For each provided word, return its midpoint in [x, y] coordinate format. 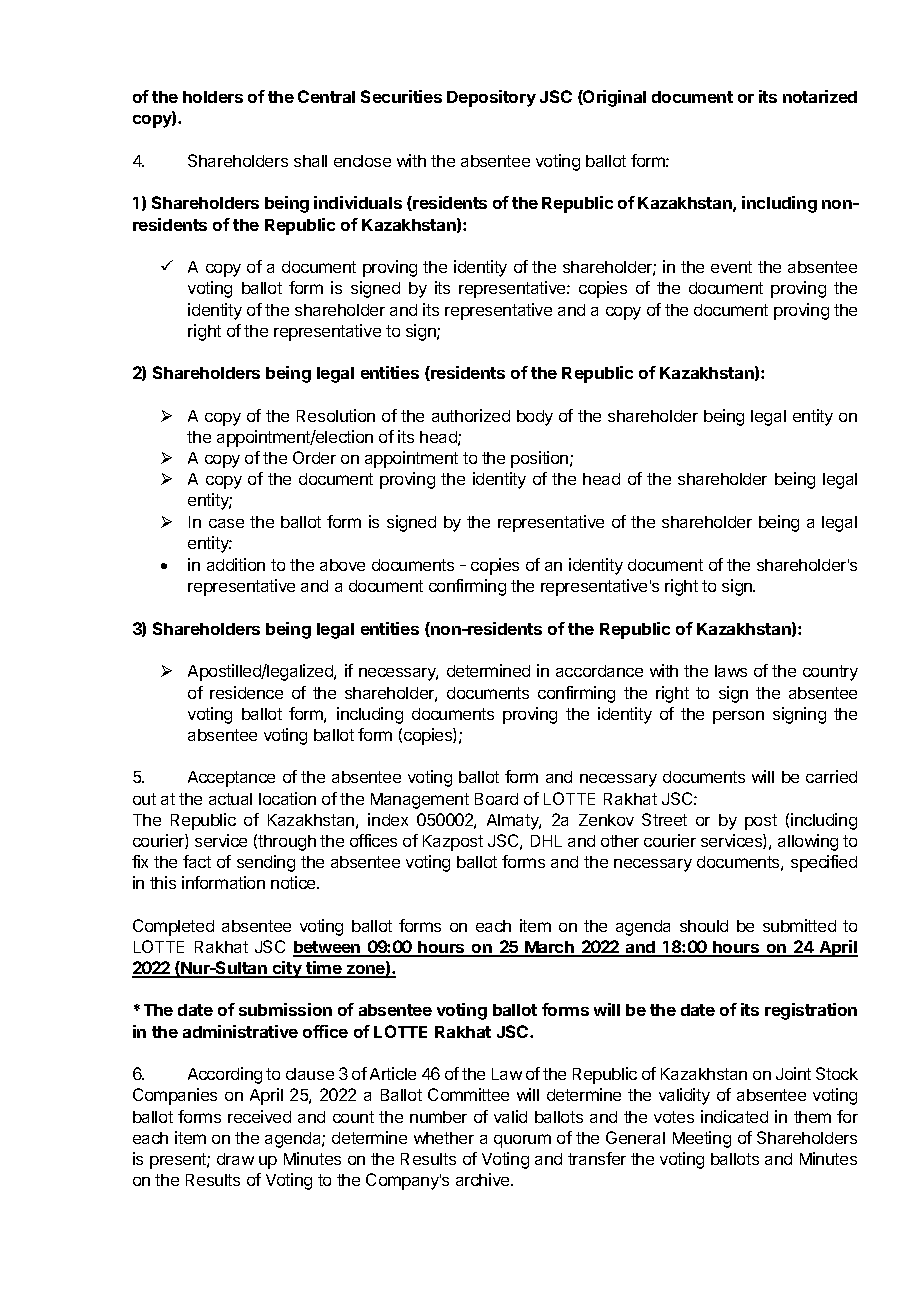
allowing [808, 842]
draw [235, 1159]
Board [496, 799]
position [541, 459]
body [535, 418]
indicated [734, 1116]
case [226, 523]
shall [310, 161]
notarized [820, 96]
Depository [491, 98]
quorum [522, 1141]
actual [230, 799]
